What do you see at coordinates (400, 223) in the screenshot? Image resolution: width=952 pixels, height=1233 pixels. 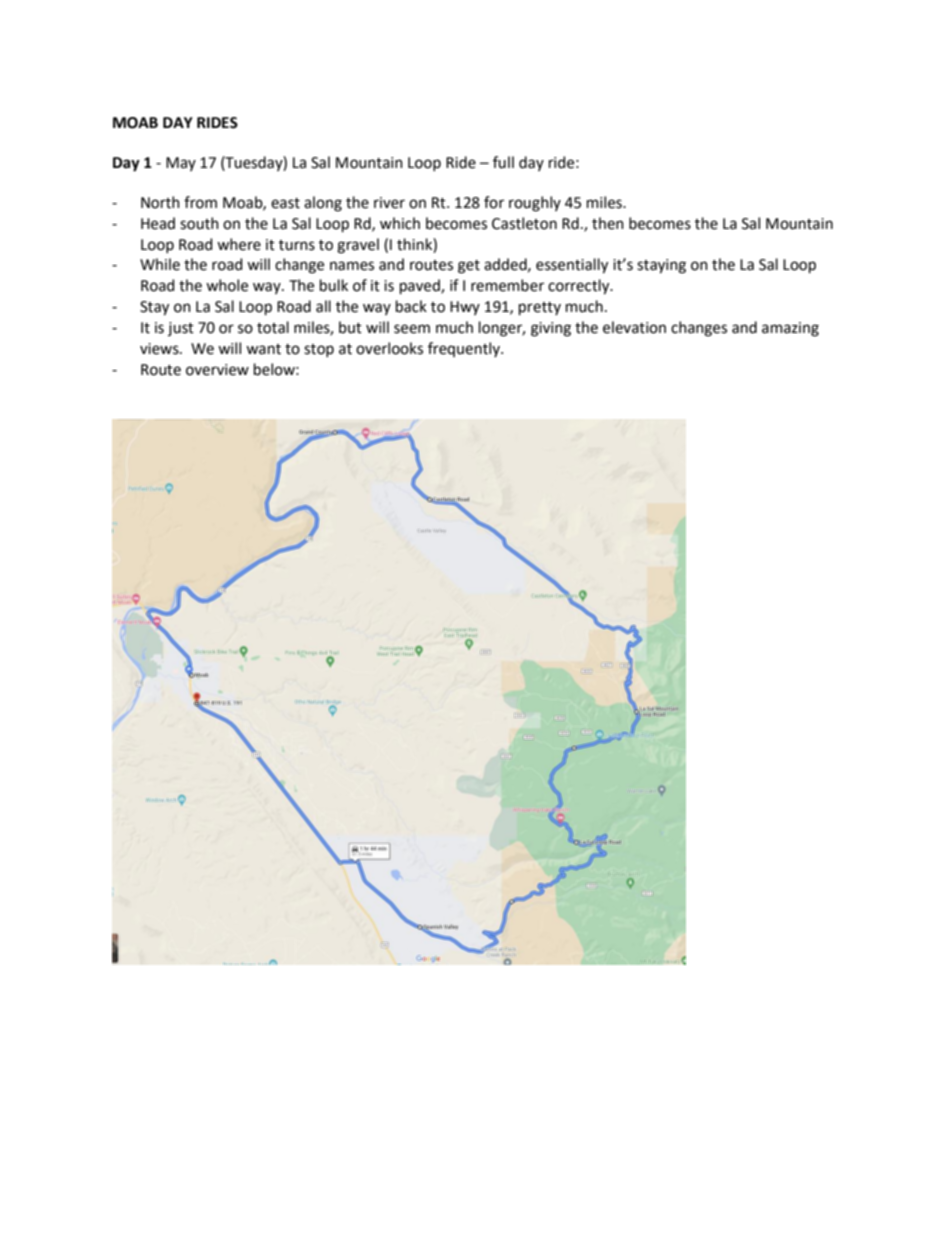 I see `which` at bounding box center [400, 223].
